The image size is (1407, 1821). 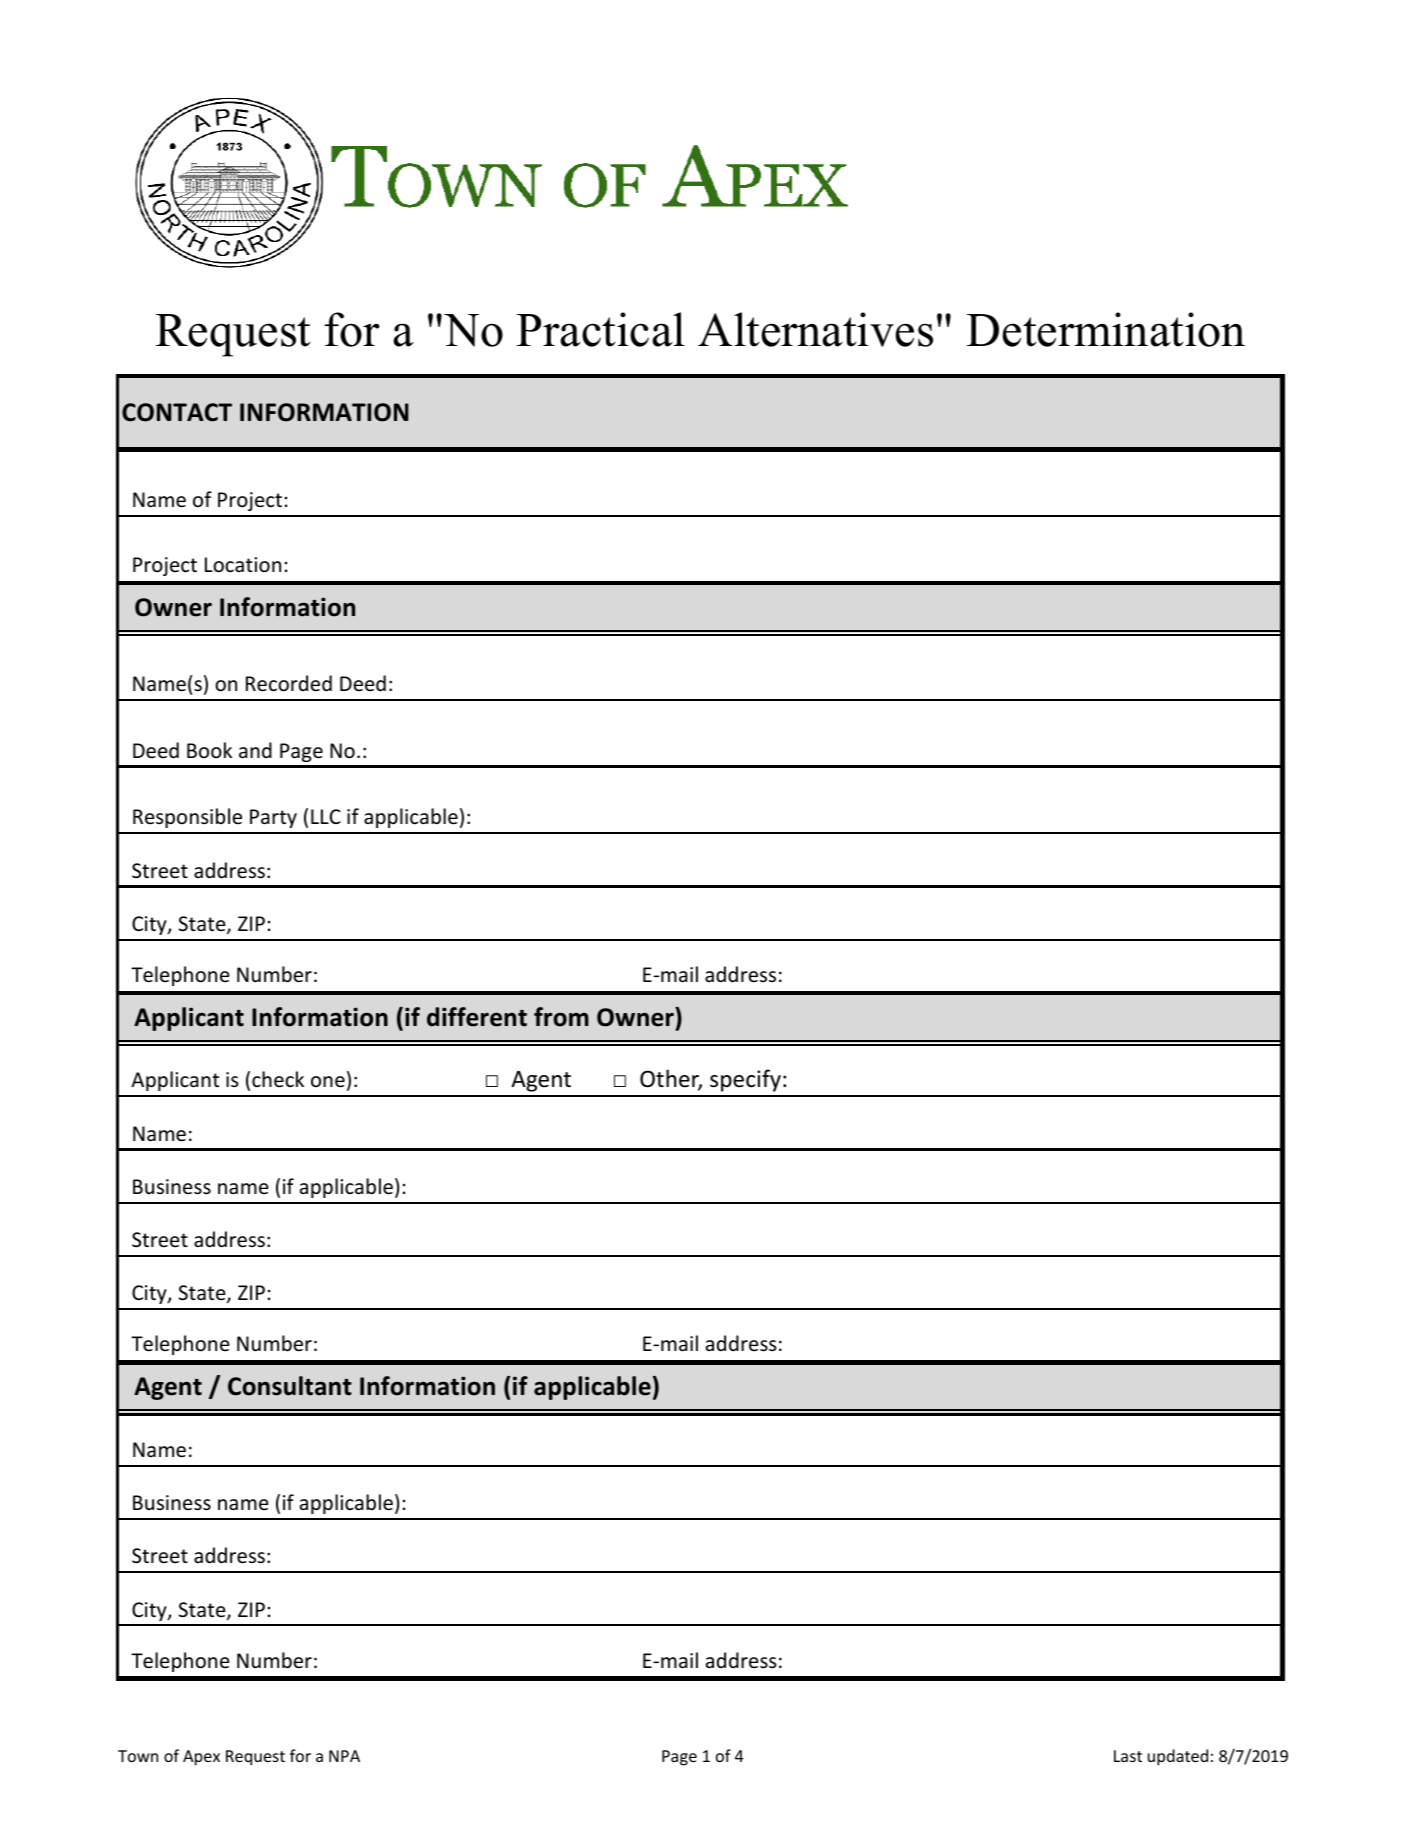 What do you see at coordinates (1128, 1756) in the document?
I see `Last` at bounding box center [1128, 1756].
